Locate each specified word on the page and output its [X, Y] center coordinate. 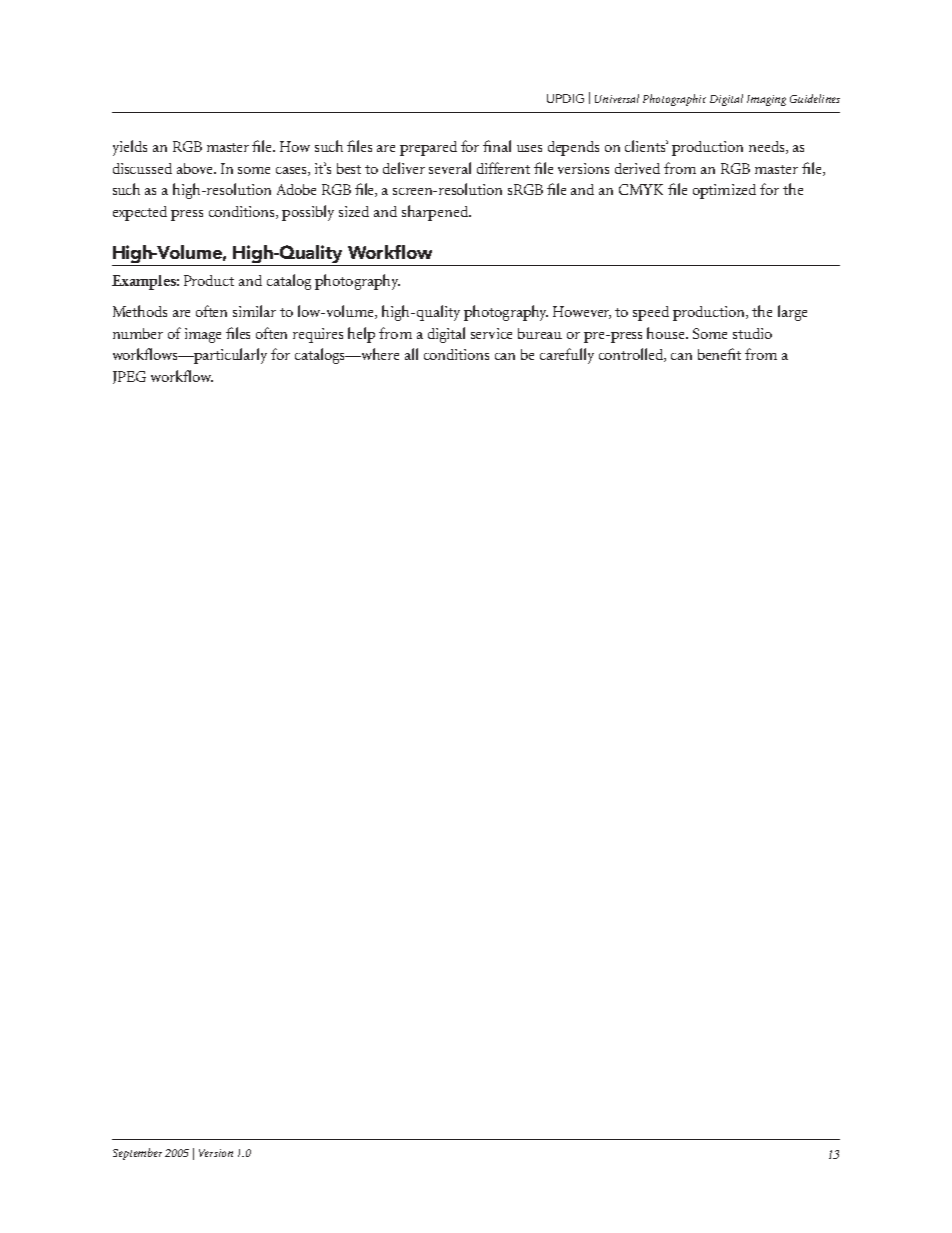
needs [768, 147]
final [497, 146]
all [411, 354]
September [137, 1154]
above [196, 168]
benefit [719, 354]
